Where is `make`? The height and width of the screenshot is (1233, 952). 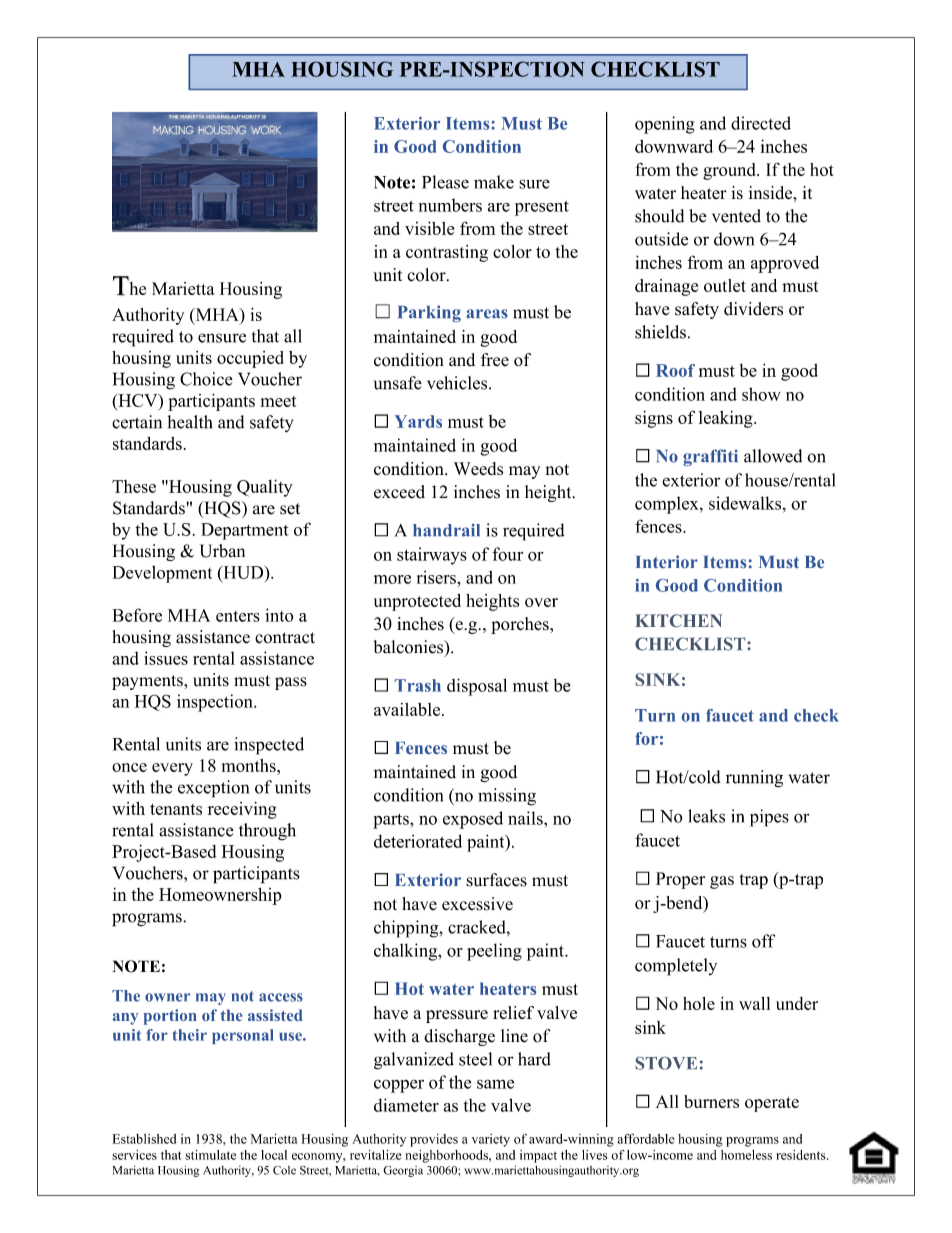 make is located at coordinates (494, 182).
